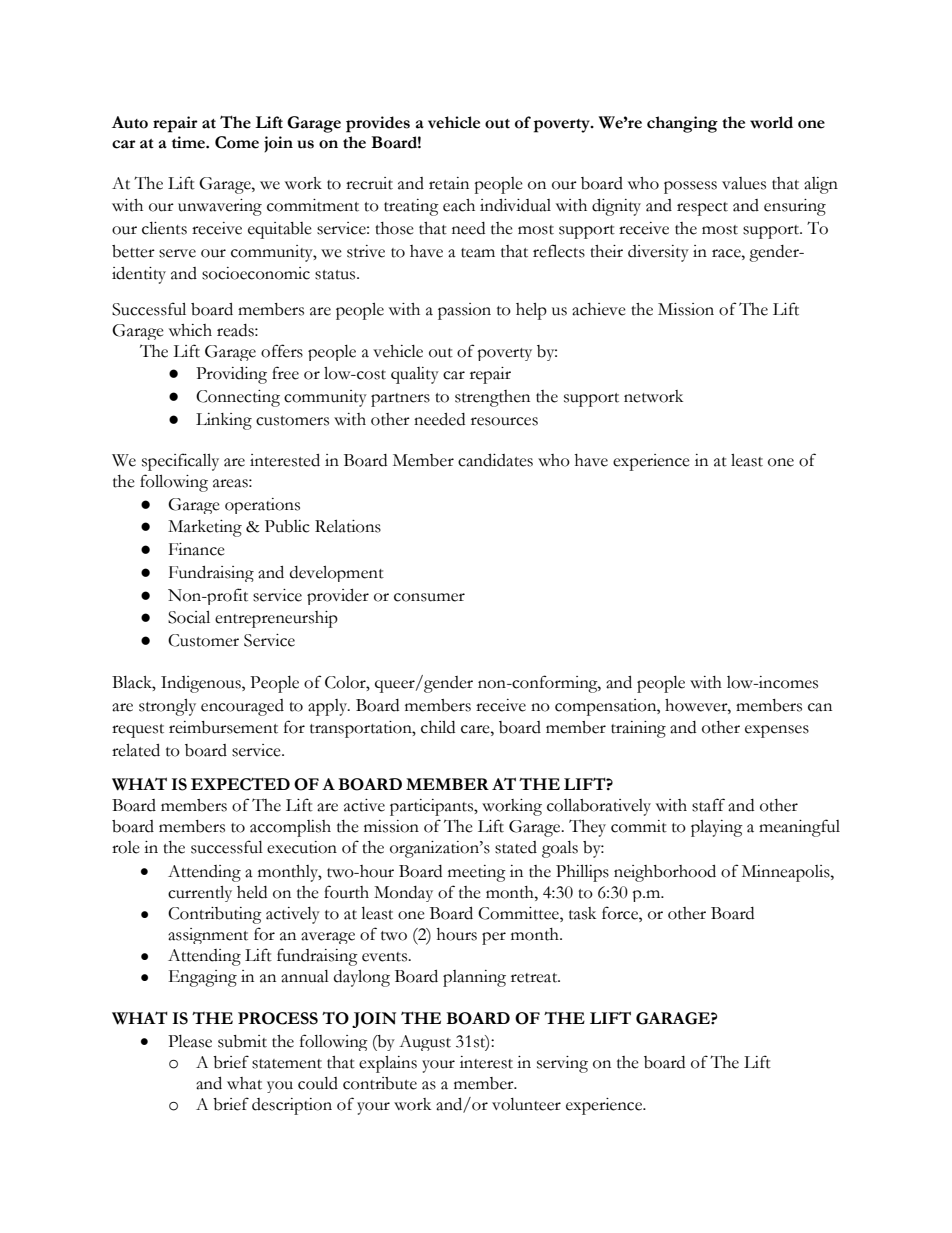  What do you see at coordinates (180, 462) in the document?
I see `specifically` at bounding box center [180, 462].
